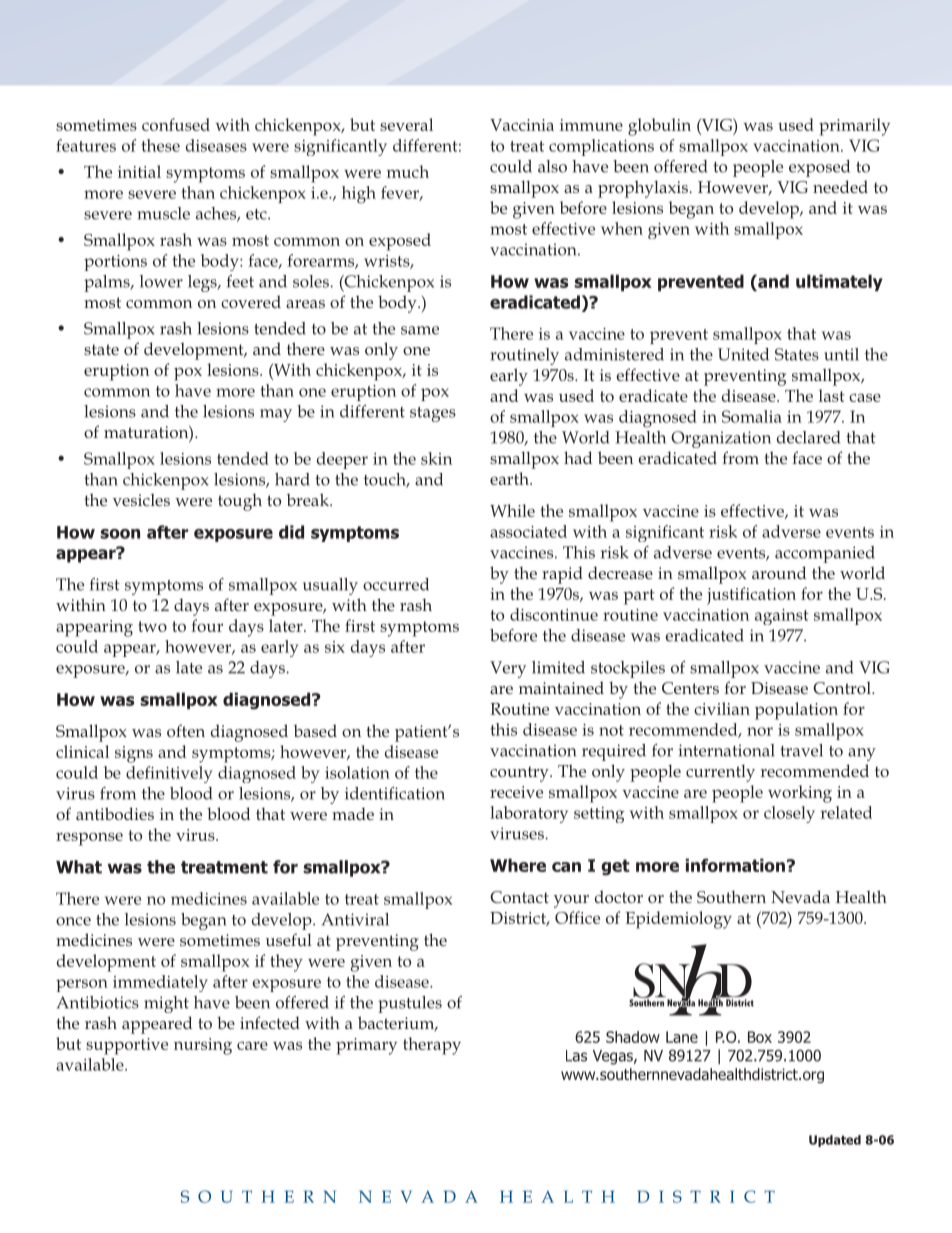 Image resolution: width=952 pixels, height=1233 pixels. What do you see at coordinates (203, 1046) in the screenshot?
I see `nursing` at bounding box center [203, 1046].
